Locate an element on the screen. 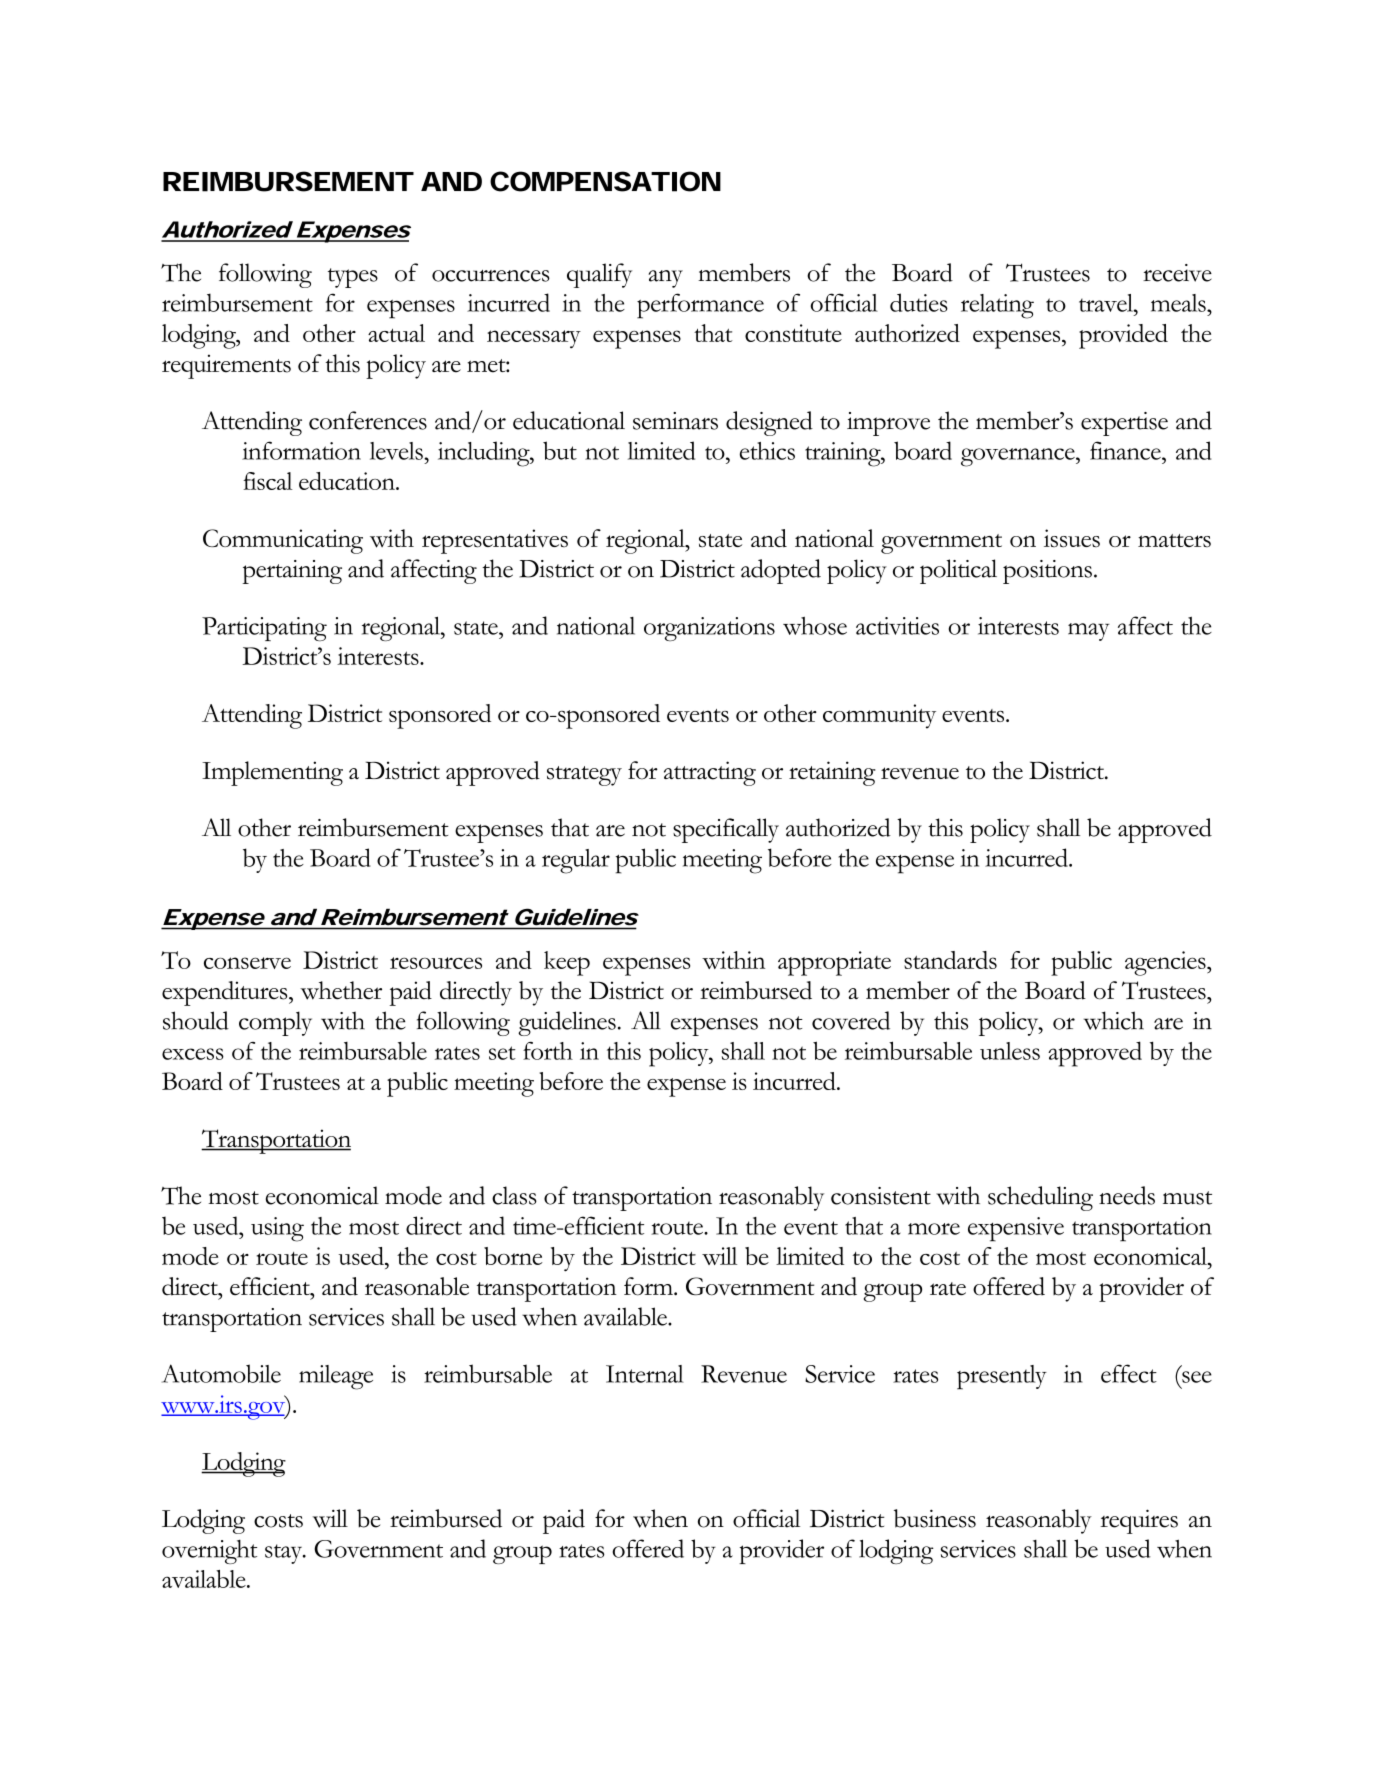 This screenshot has height=1776, width=1373. specifically is located at coordinates (726, 830).
